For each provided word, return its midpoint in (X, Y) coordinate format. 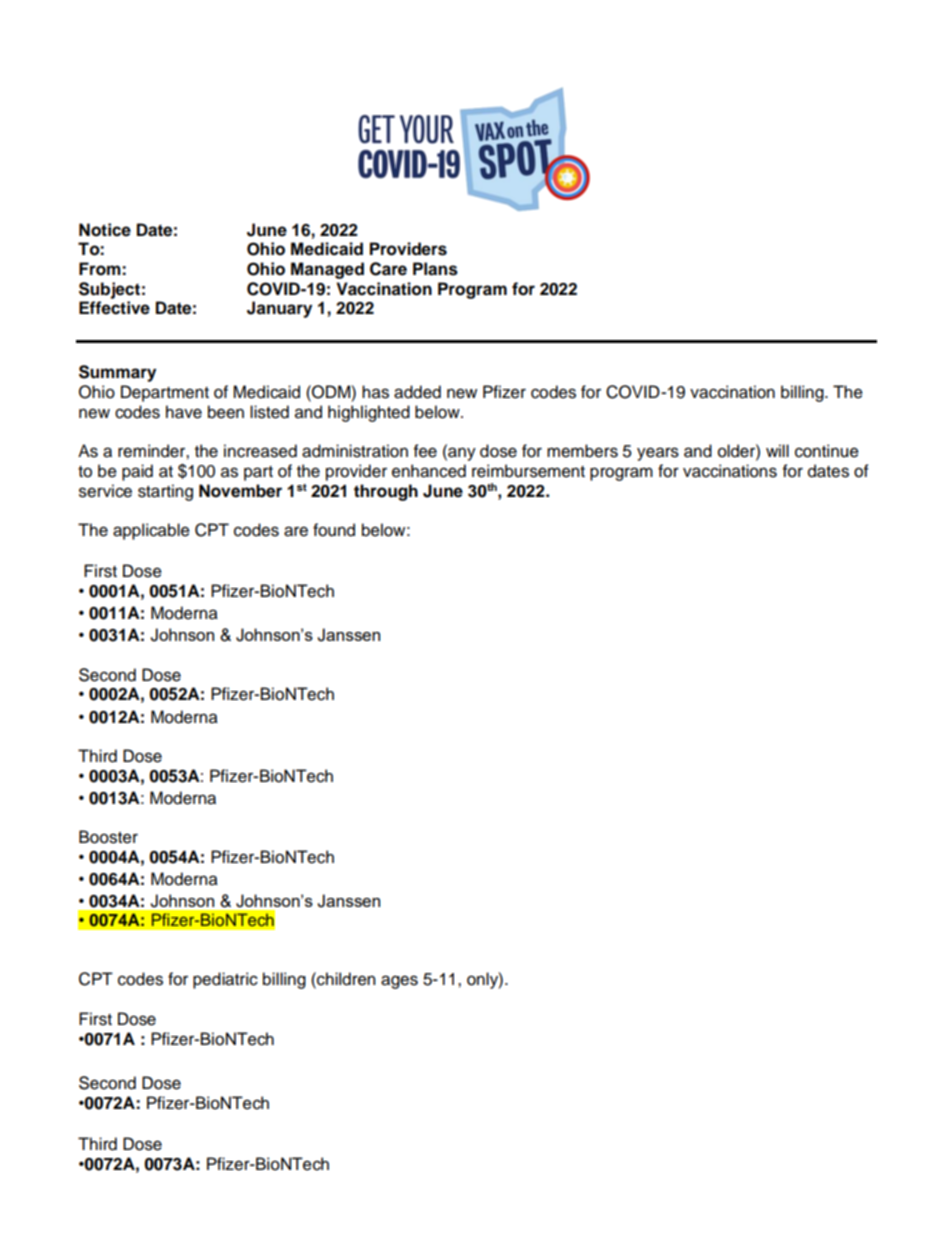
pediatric (225, 980)
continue (827, 451)
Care (388, 269)
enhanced (429, 471)
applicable (151, 531)
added (417, 392)
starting (165, 492)
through (386, 492)
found (334, 530)
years (658, 454)
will (777, 450)
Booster (108, 837)
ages (399, 982)
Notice (105, 230)
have (184, 412)
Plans (435, 269)
